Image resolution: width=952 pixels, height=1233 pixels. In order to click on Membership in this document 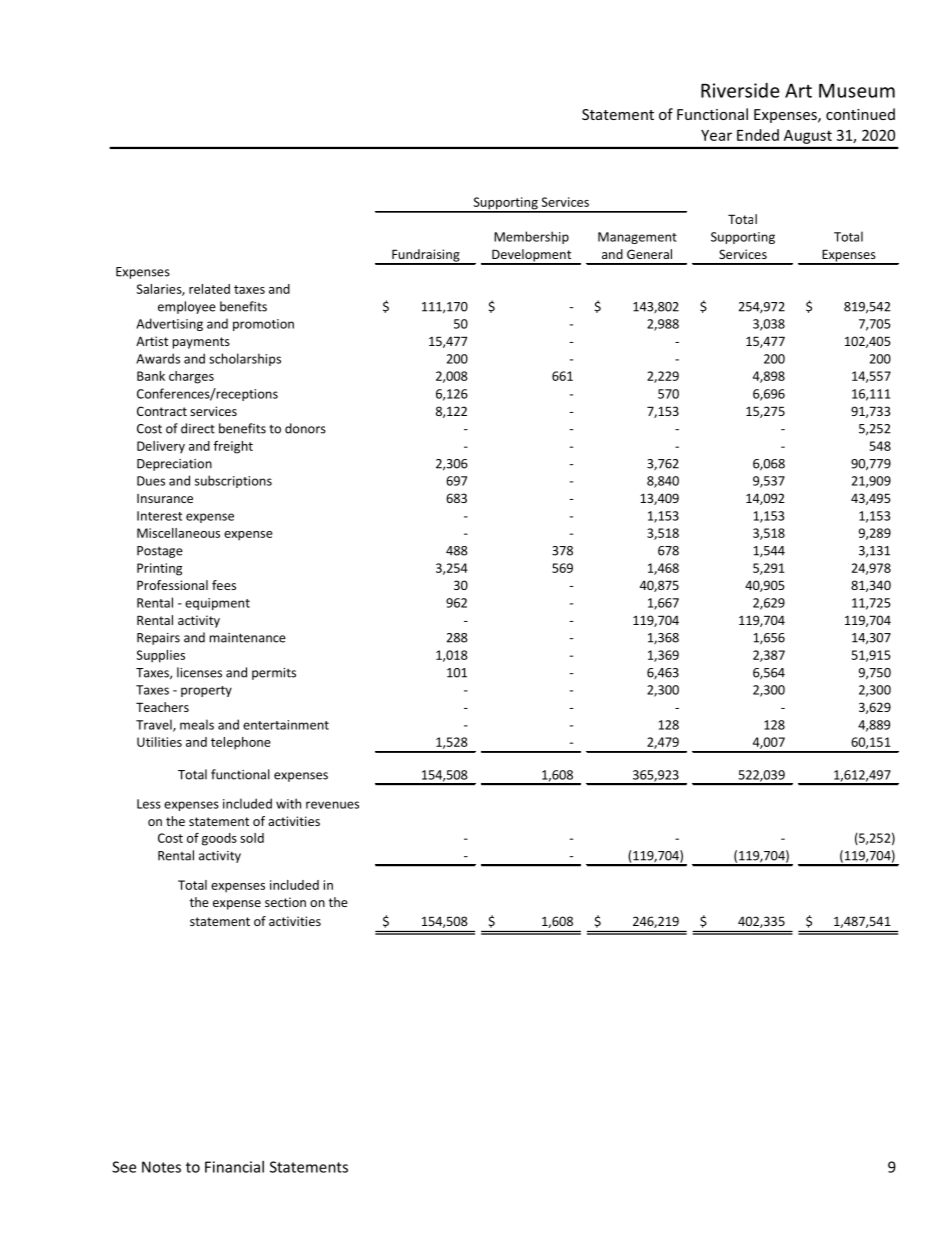, I will do `click(531, 237)`.
